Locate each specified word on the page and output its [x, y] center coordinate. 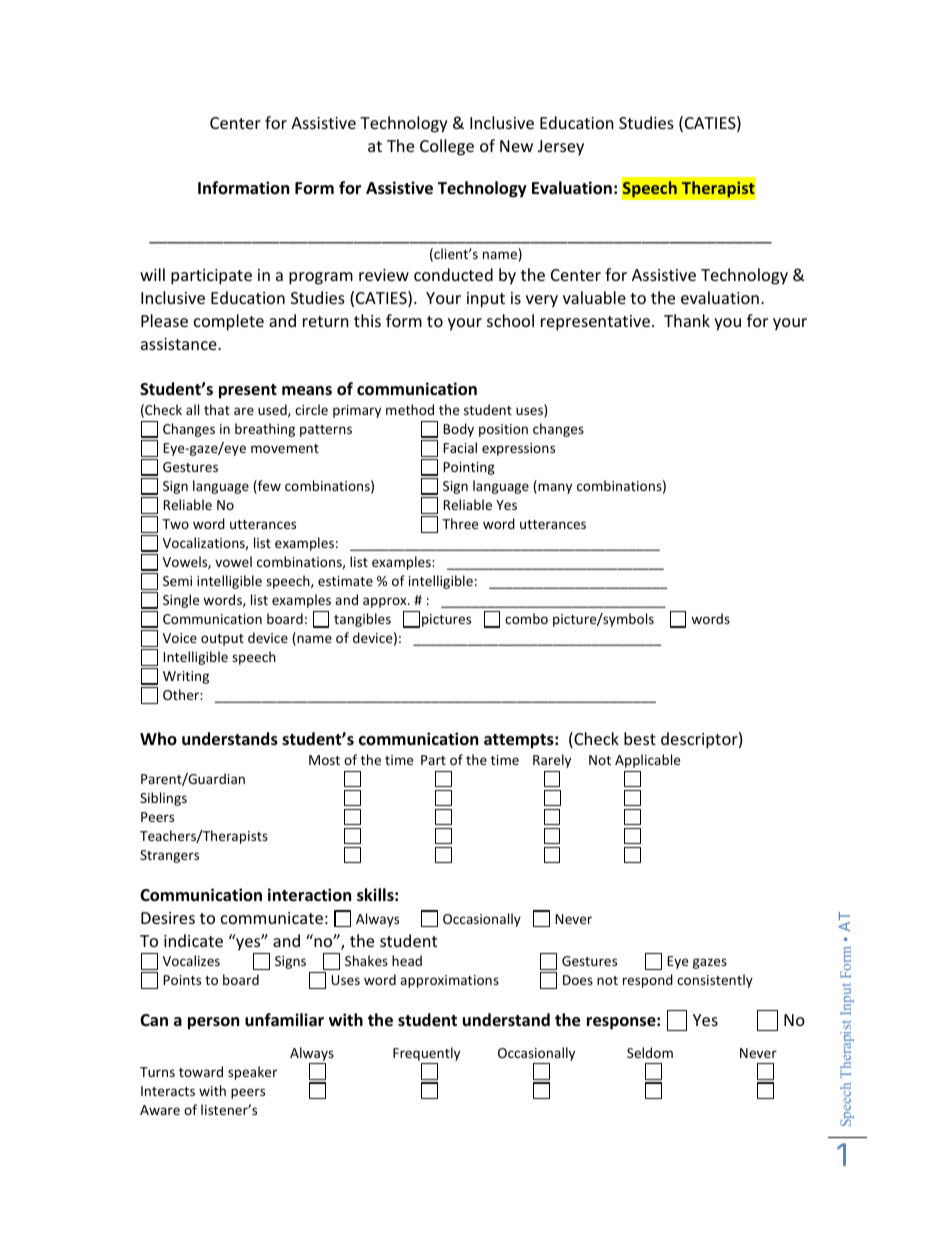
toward [201, 1071]
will [152, 274]
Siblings [163, 799]
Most [324, 760]
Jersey [561, 148]
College [447, 147]
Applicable [647, 761]
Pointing [469, 468]
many [554, 488]
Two [175, 524]
